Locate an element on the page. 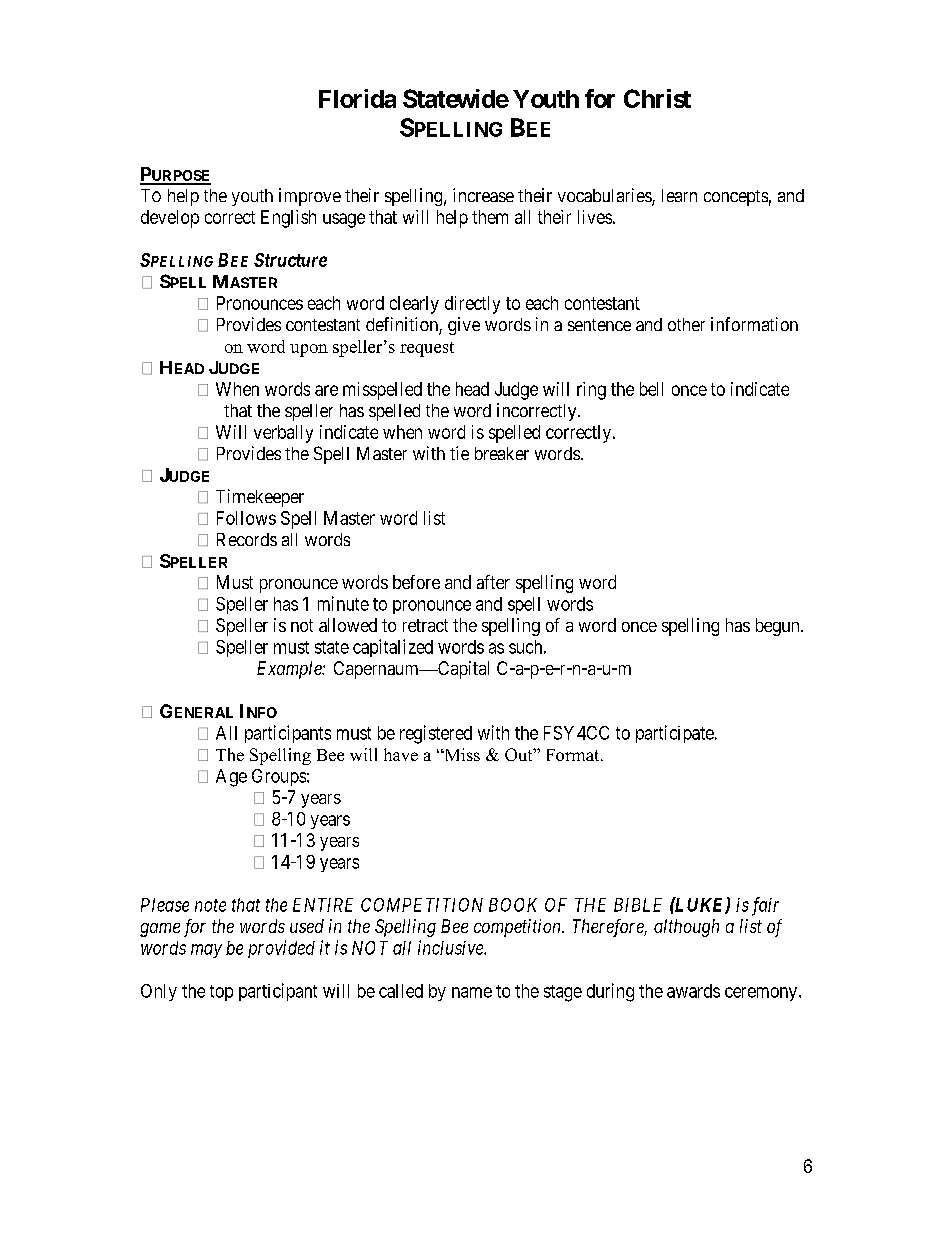 The width and height of the document is (952, 1233). give is located at coordinates (464, 326).
